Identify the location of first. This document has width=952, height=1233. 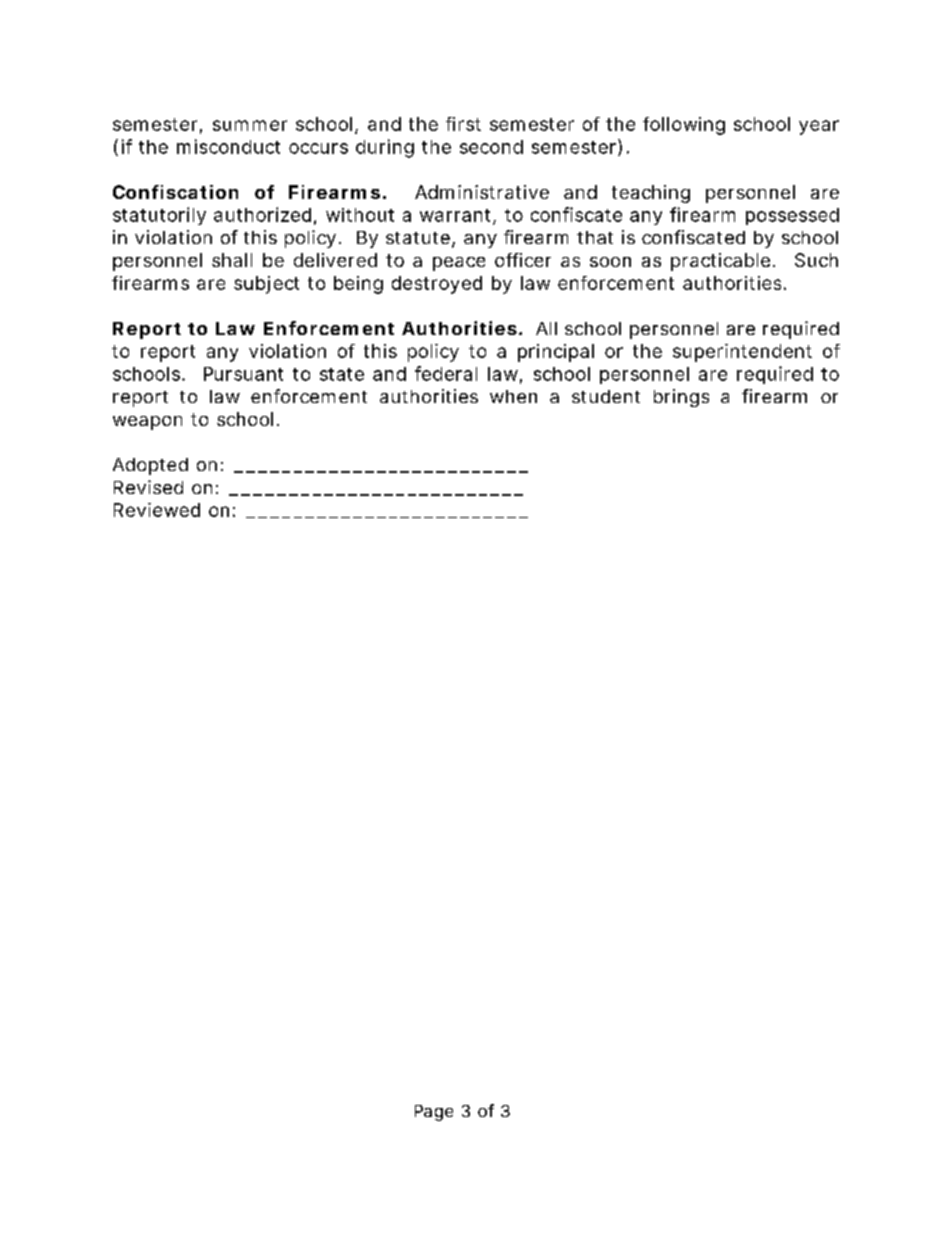
(463, 124).
